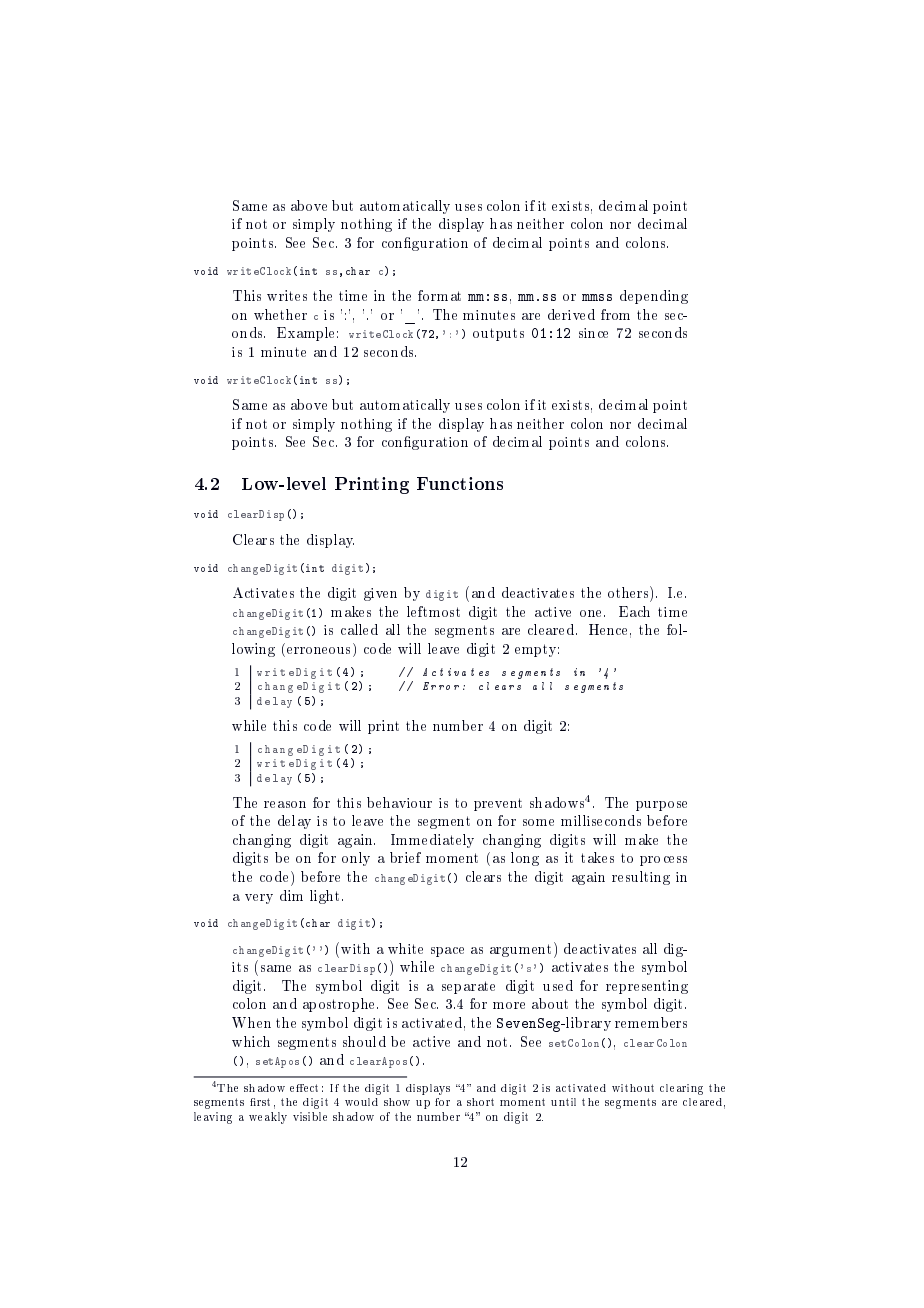 This image has width=924, height=1308. What do you see at coordinates (285, 804) in the image?
I see `reason` at bounding box center [285, 804].
